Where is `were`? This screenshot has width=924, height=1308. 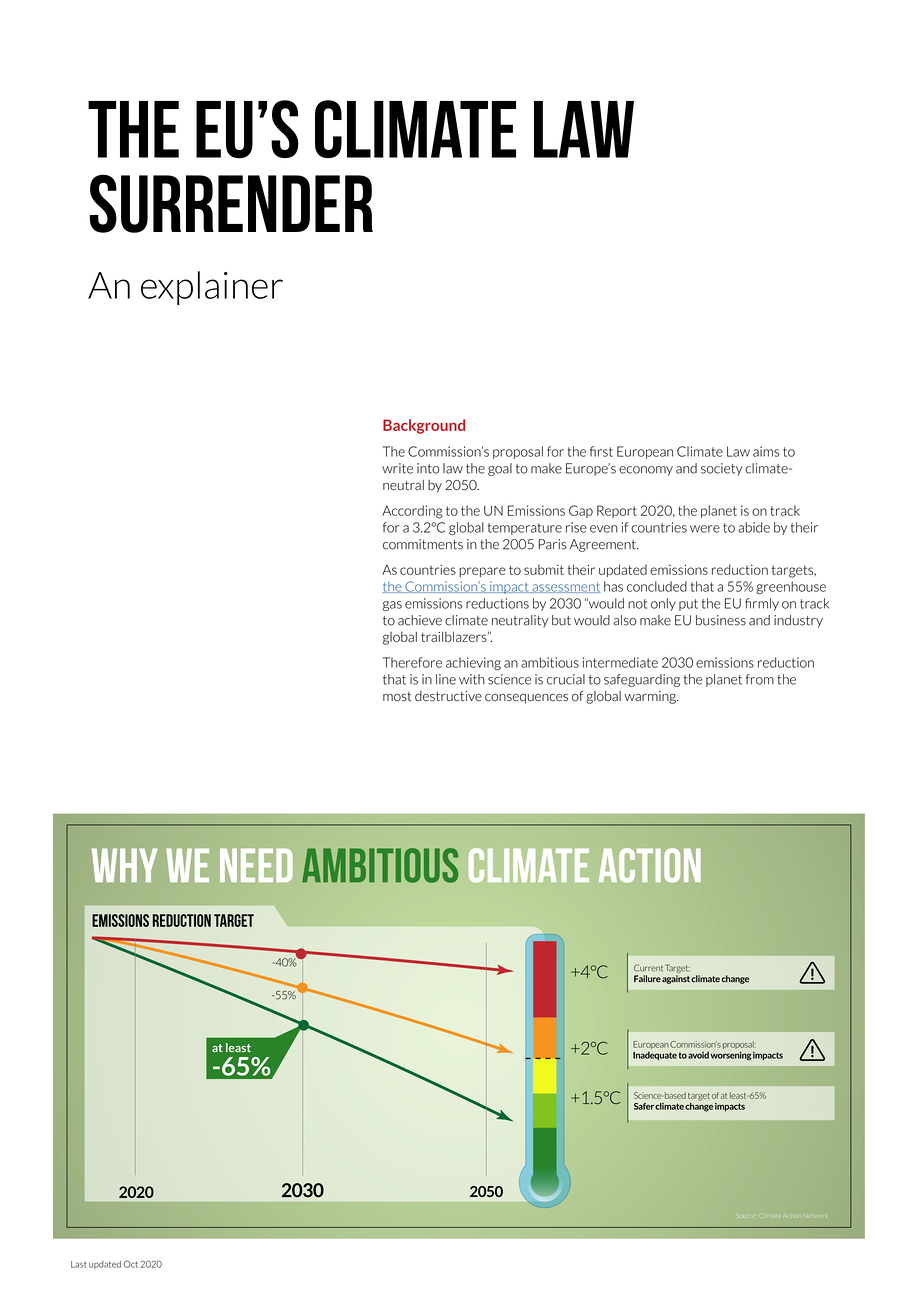 were is located at coordinates (705, 529).
